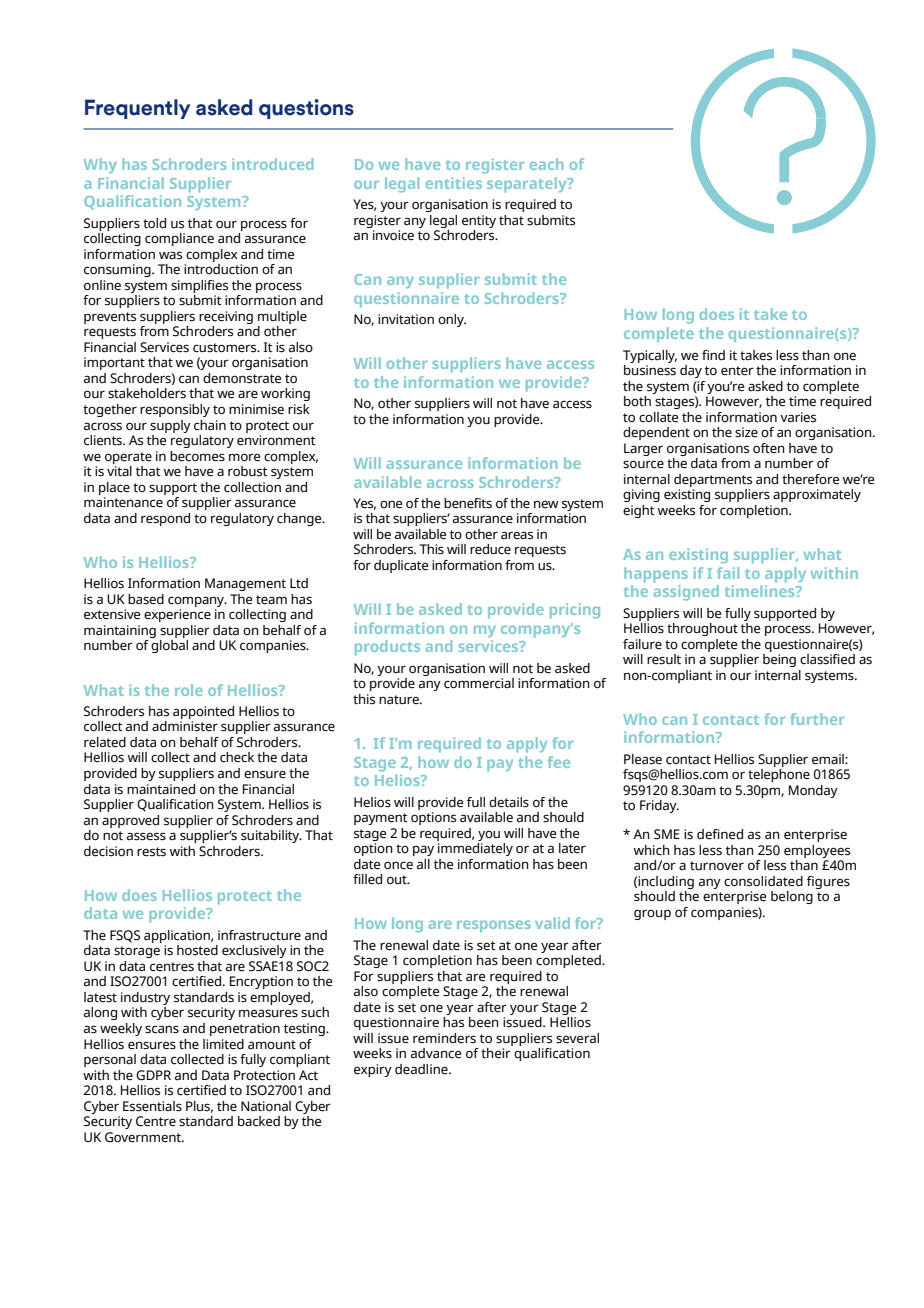 Image resolution: width=924 pixels, height=1308 pixels. I want to click on Essentials, so click(152, 1106).
